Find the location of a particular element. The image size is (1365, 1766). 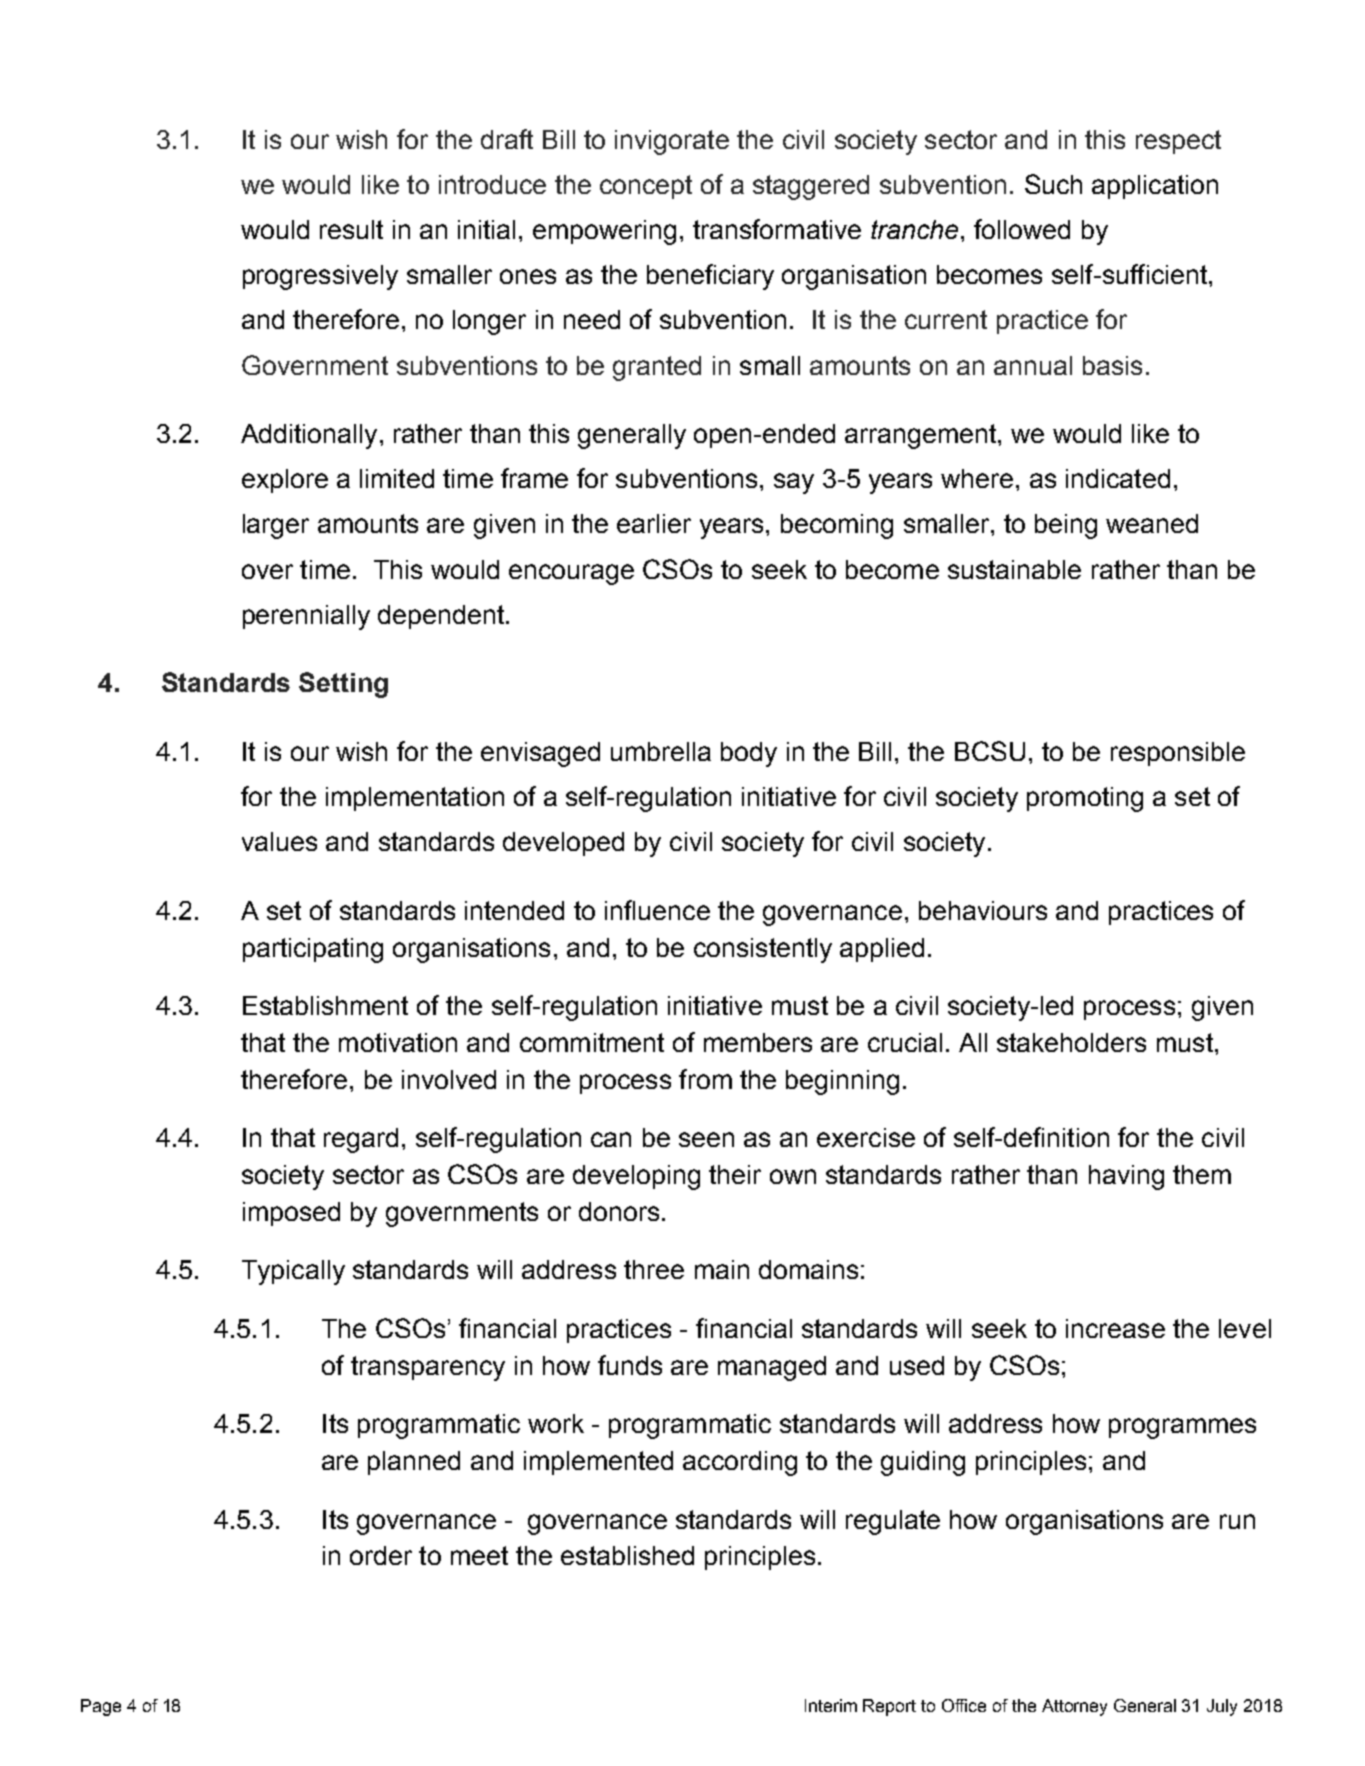

application is located at coordinates (1155, 187).
